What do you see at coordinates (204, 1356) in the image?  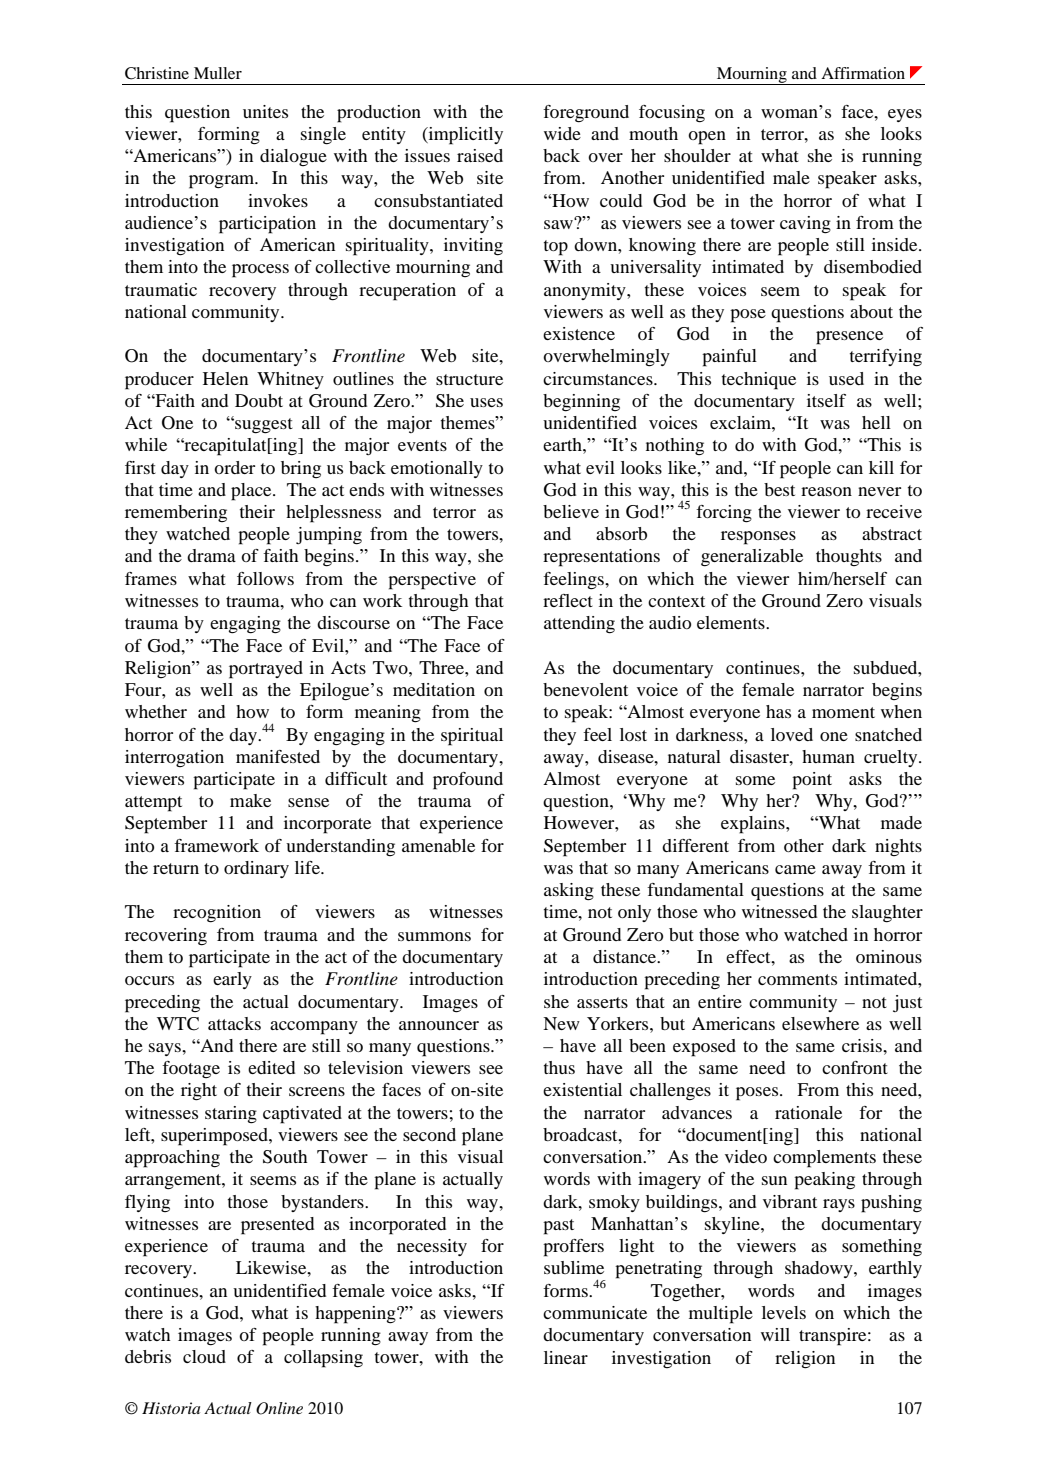 I see `cloud` at bounding box center [204, 1356].
